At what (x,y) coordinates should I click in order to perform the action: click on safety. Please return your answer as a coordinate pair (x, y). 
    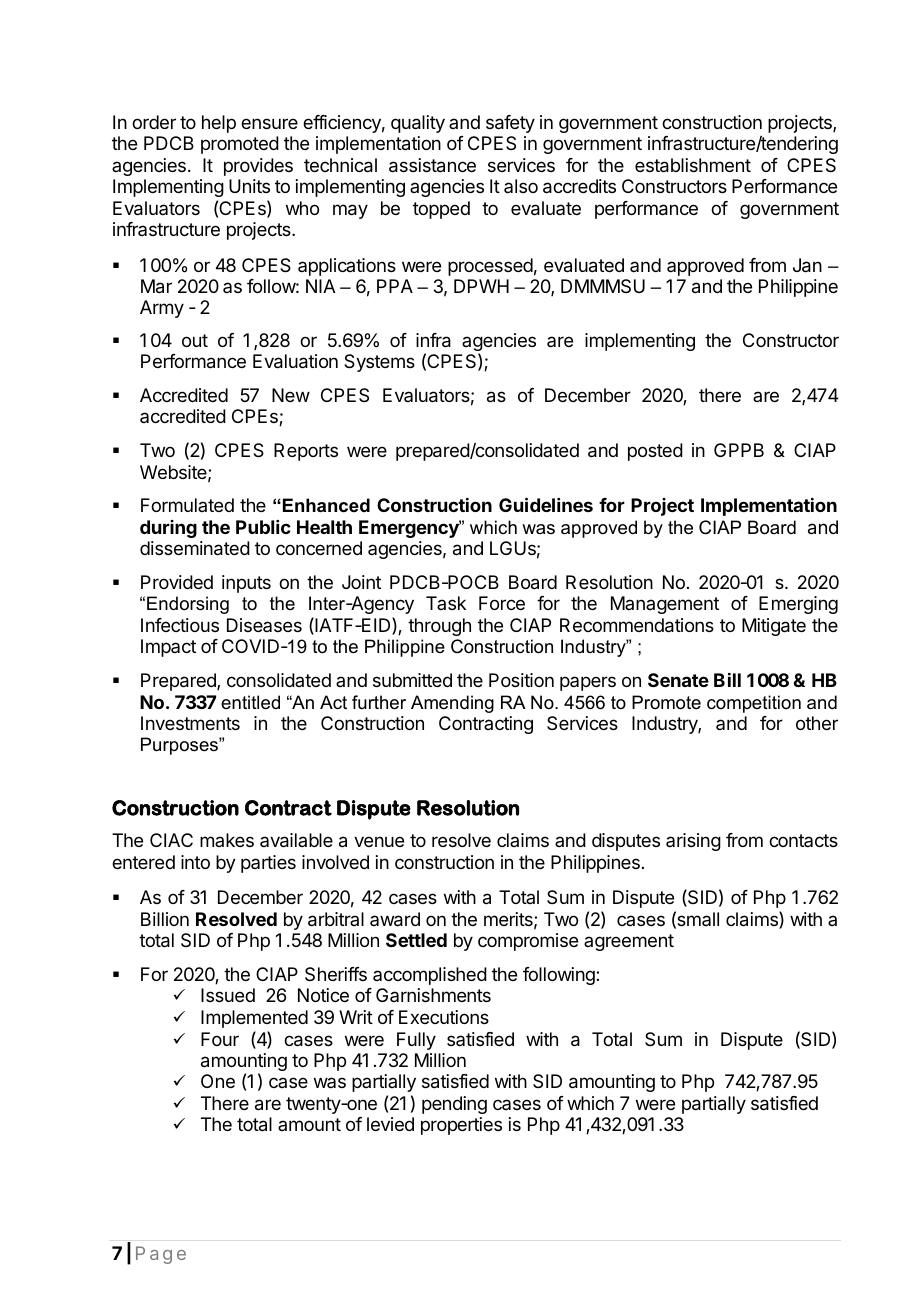
    Looking at the image, I should click on (510, 124).
